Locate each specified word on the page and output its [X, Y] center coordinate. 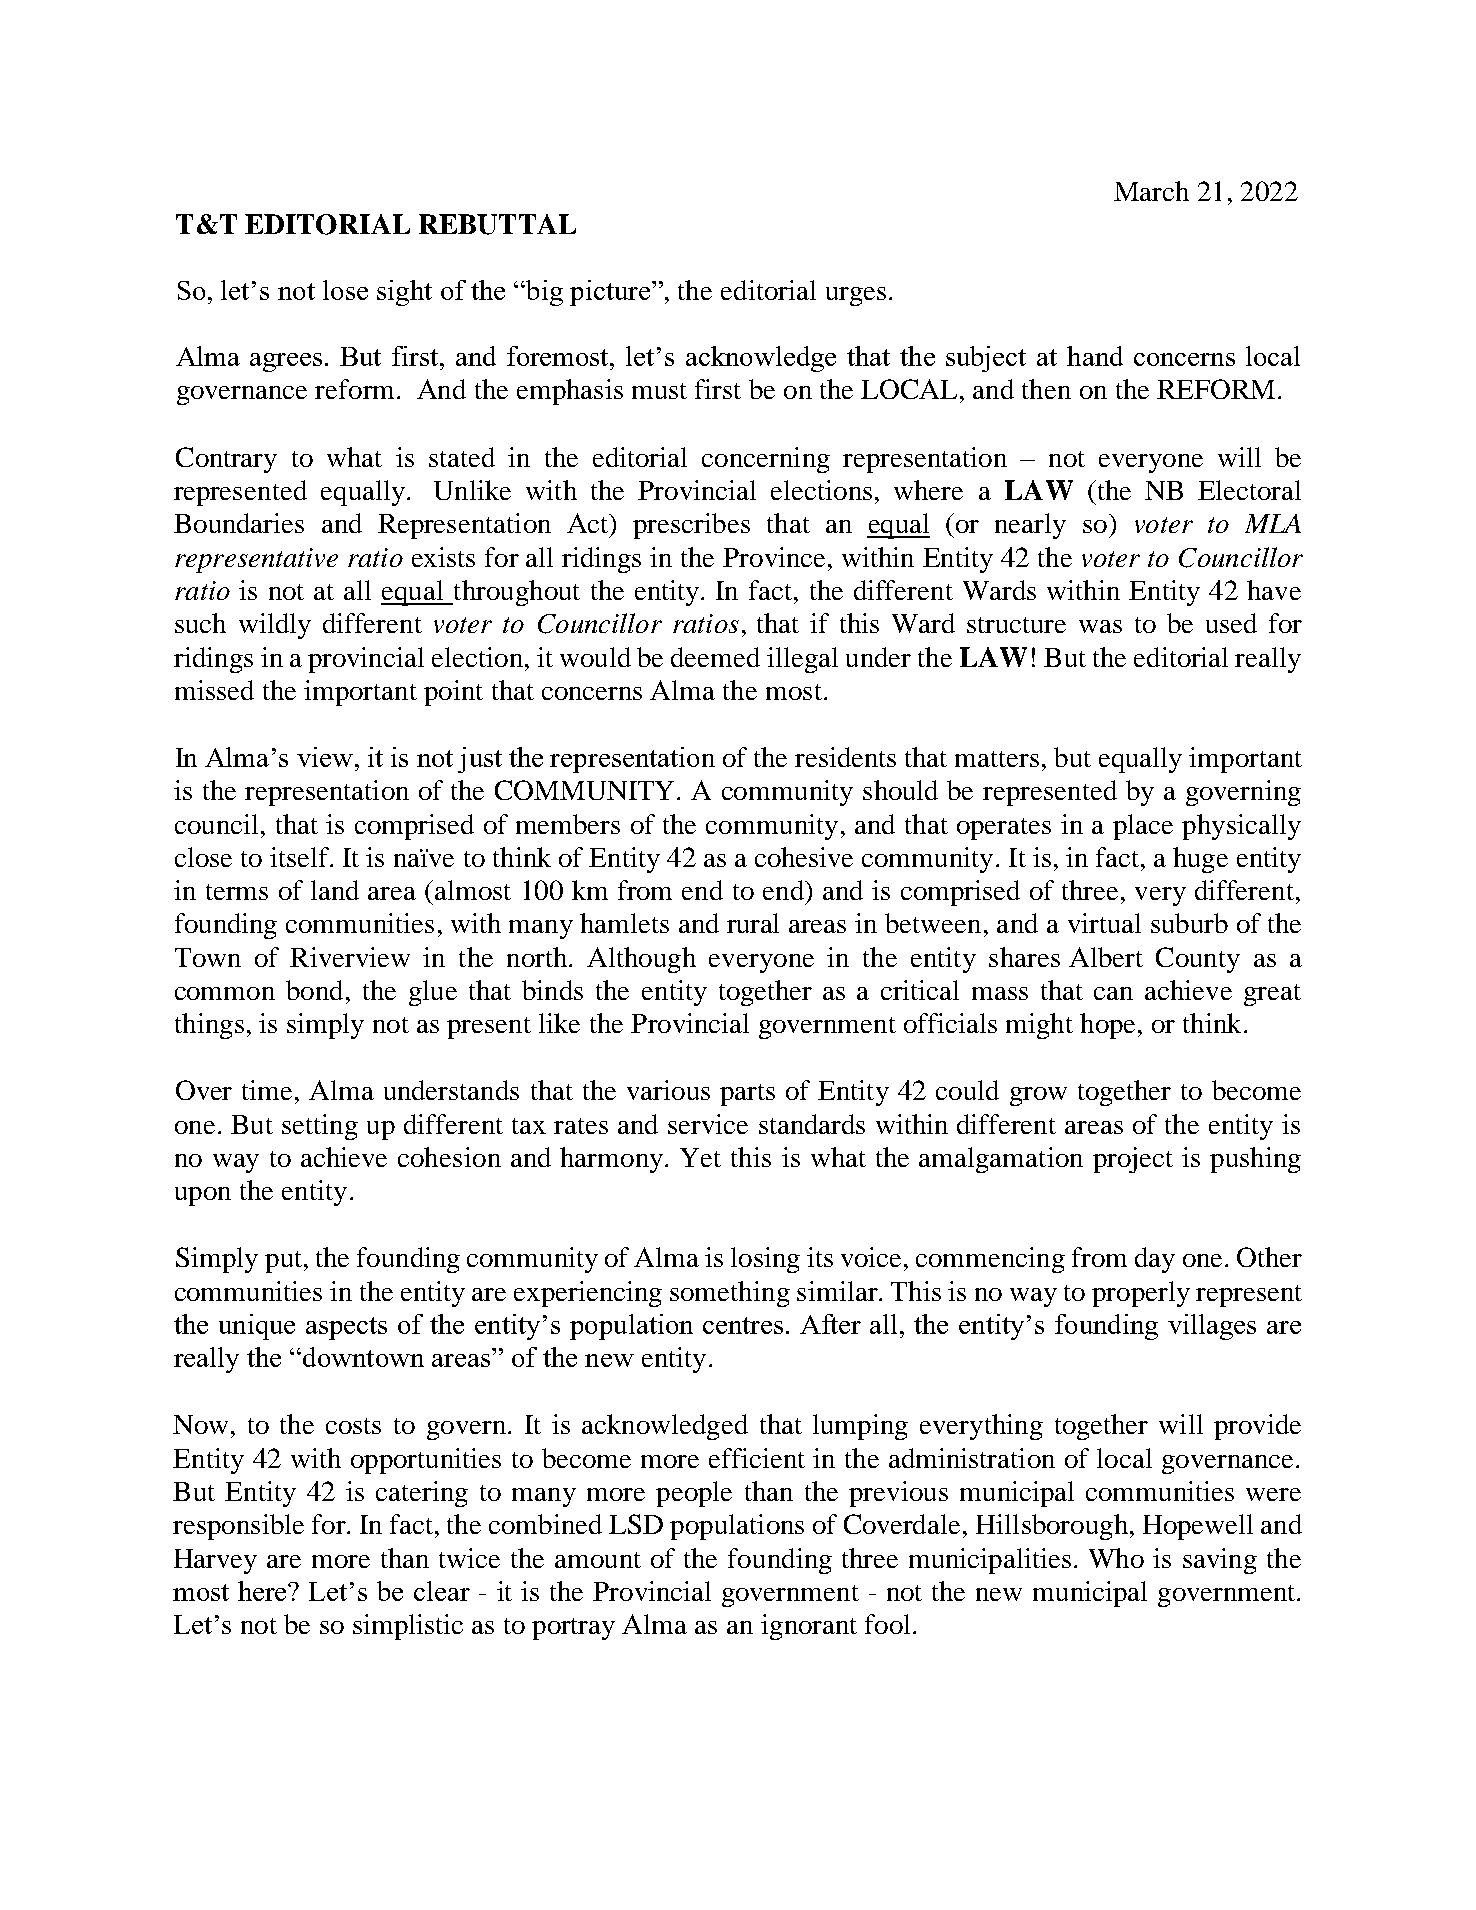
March [1151, 191]
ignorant [809, 1627]
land [335, 890]
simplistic [408, 1627]
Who [1116, 1558]
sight [404, 293]
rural [753, 923]
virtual [1104, 923]
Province [774, 557]
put [283, 1262]
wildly [275, 626]
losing [765, 1260]
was [1100, 626]
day [1155, 1260]
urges [856, 296]
